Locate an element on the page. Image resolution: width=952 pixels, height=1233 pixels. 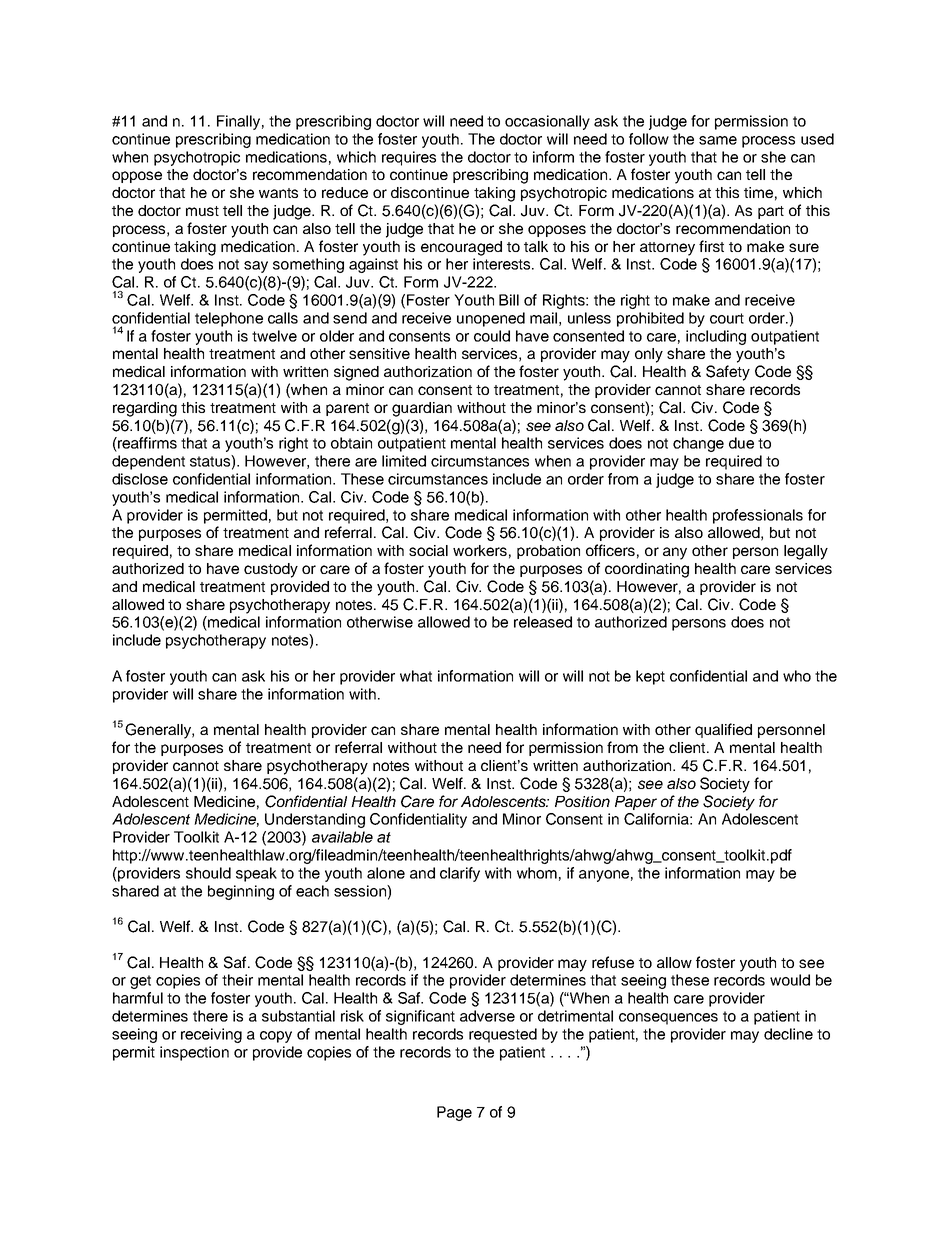
Paper is located at coordinates (636, 803).
